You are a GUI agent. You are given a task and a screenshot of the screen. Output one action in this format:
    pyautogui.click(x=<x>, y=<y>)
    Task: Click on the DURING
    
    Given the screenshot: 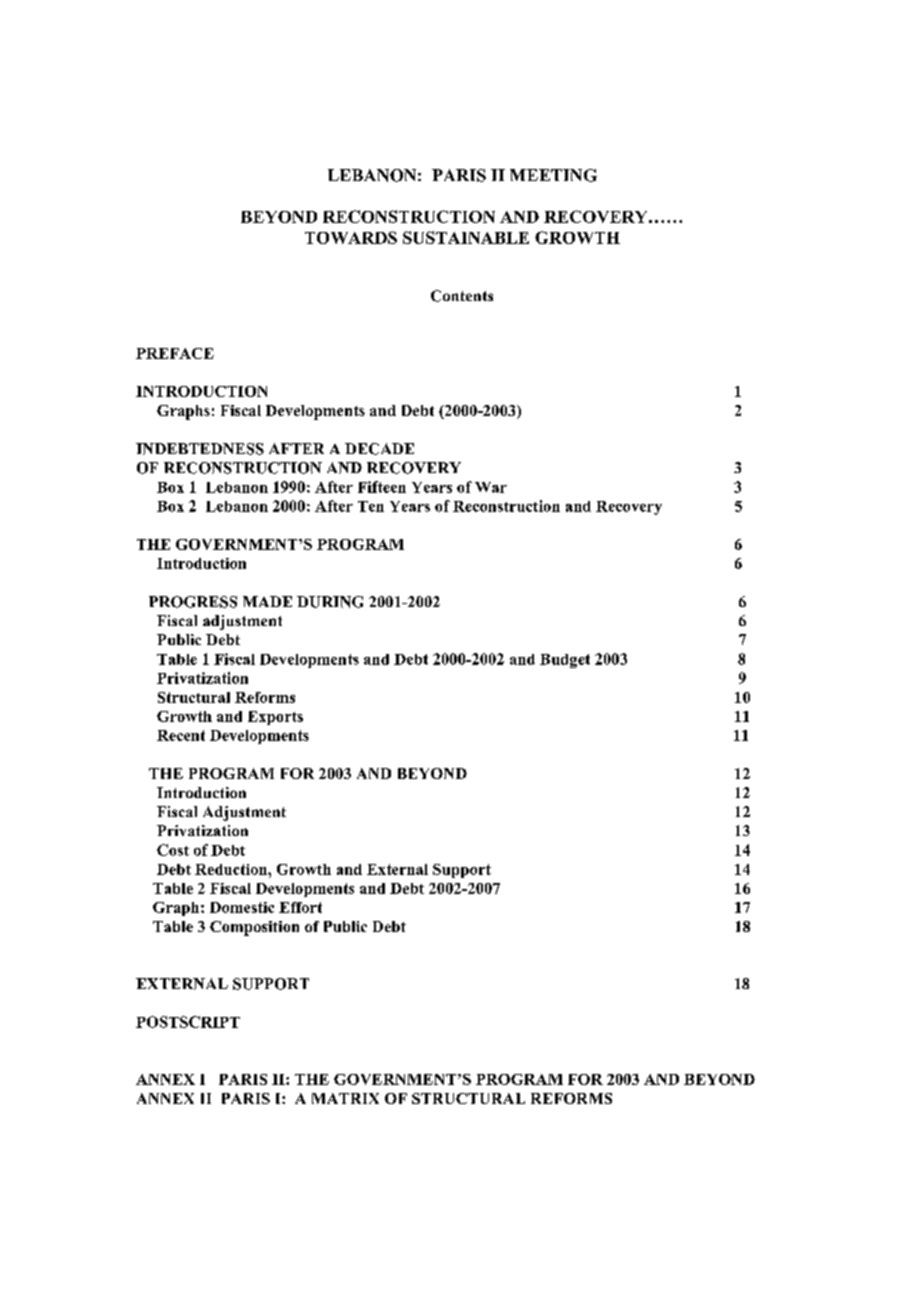 What is the action you would take?
    pyautogui.click(x=330, y=602)
